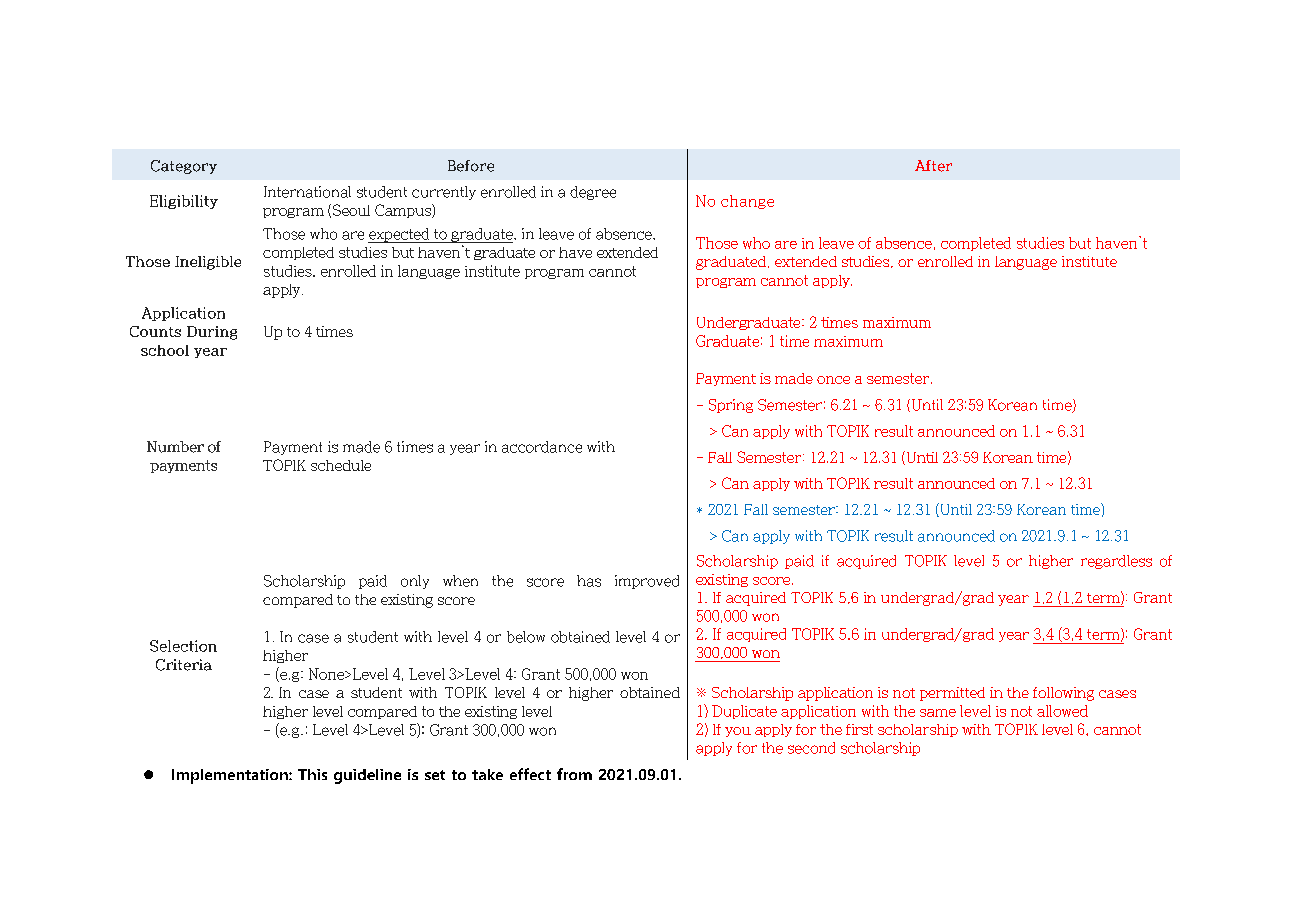  What do you see at coordinates (542, 447) in the screenshot?
I see `accordance` at bounding box center [542, 447].
